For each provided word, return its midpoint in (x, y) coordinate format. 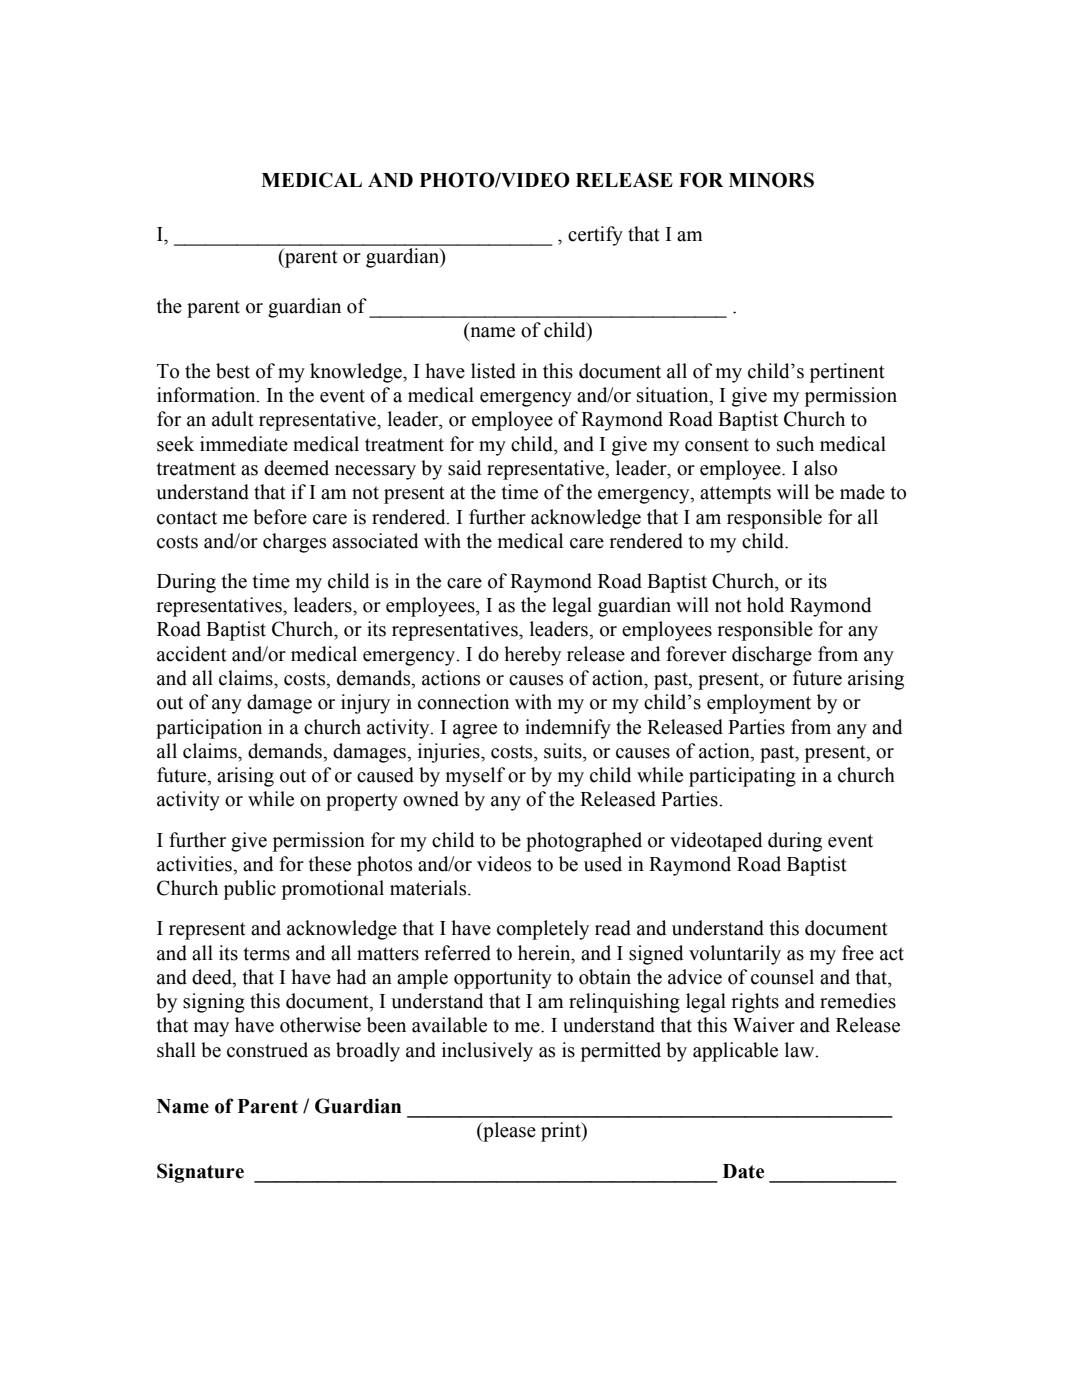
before (280, 517)
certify (595, 236)
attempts (735, 495)
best (233, 371)
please (508, 1132)
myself (475, 777)
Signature (200, 1173)
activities (195, 864)
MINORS (771, 180)
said (465, 468)
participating (742, 777)
